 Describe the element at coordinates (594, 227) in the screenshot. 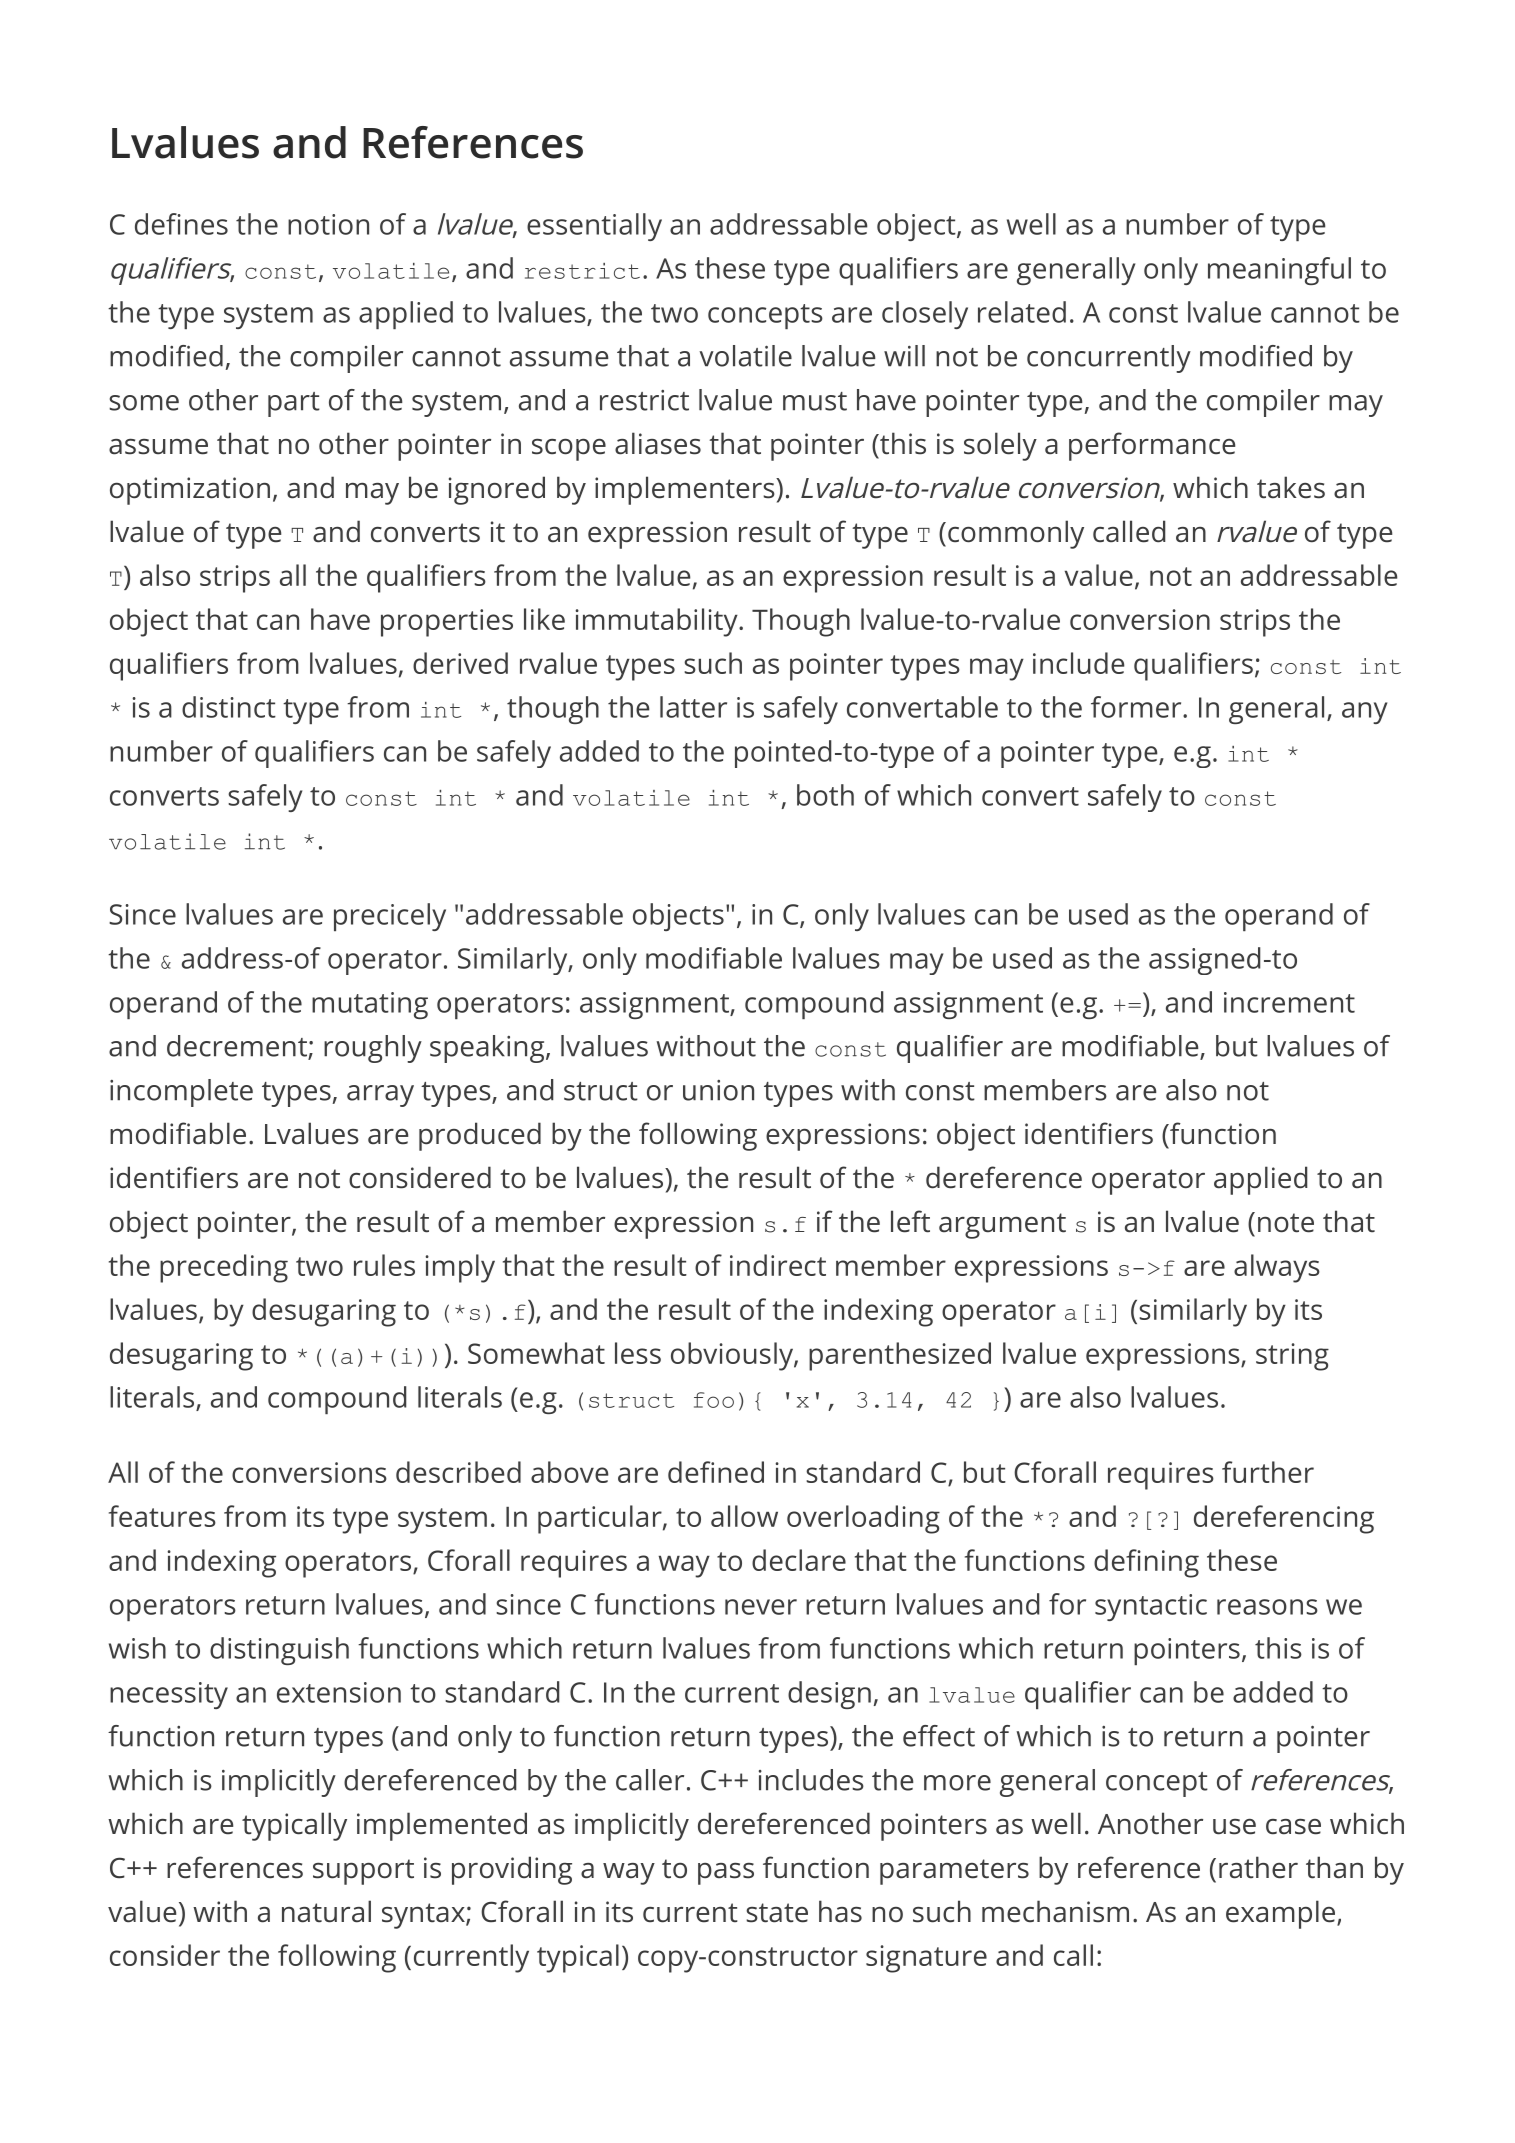

I see `essentially` at that location.
